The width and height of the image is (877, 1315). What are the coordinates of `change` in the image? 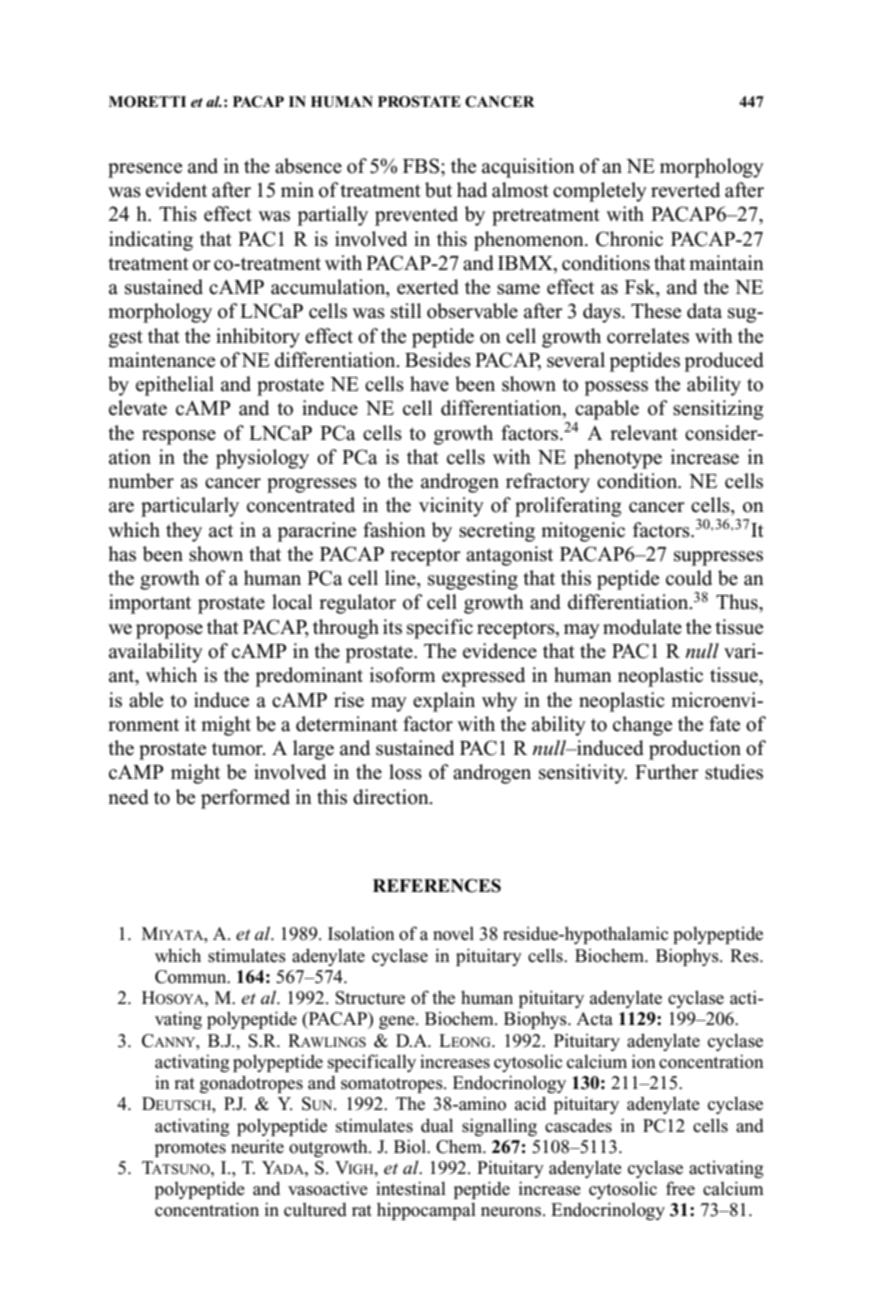 It's located at (642, 726).
